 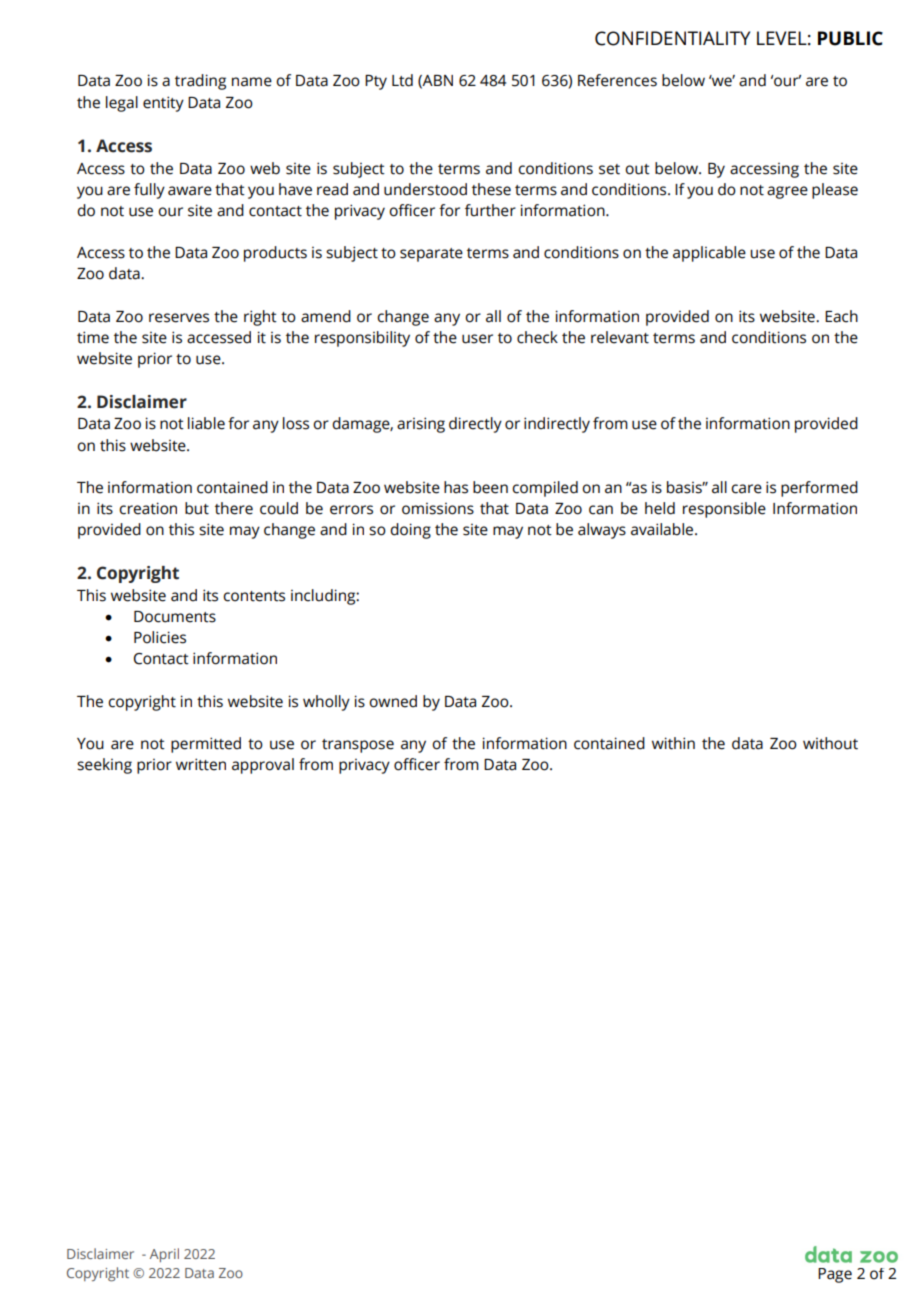 I want to click on within, so click(x=673, y=743).
